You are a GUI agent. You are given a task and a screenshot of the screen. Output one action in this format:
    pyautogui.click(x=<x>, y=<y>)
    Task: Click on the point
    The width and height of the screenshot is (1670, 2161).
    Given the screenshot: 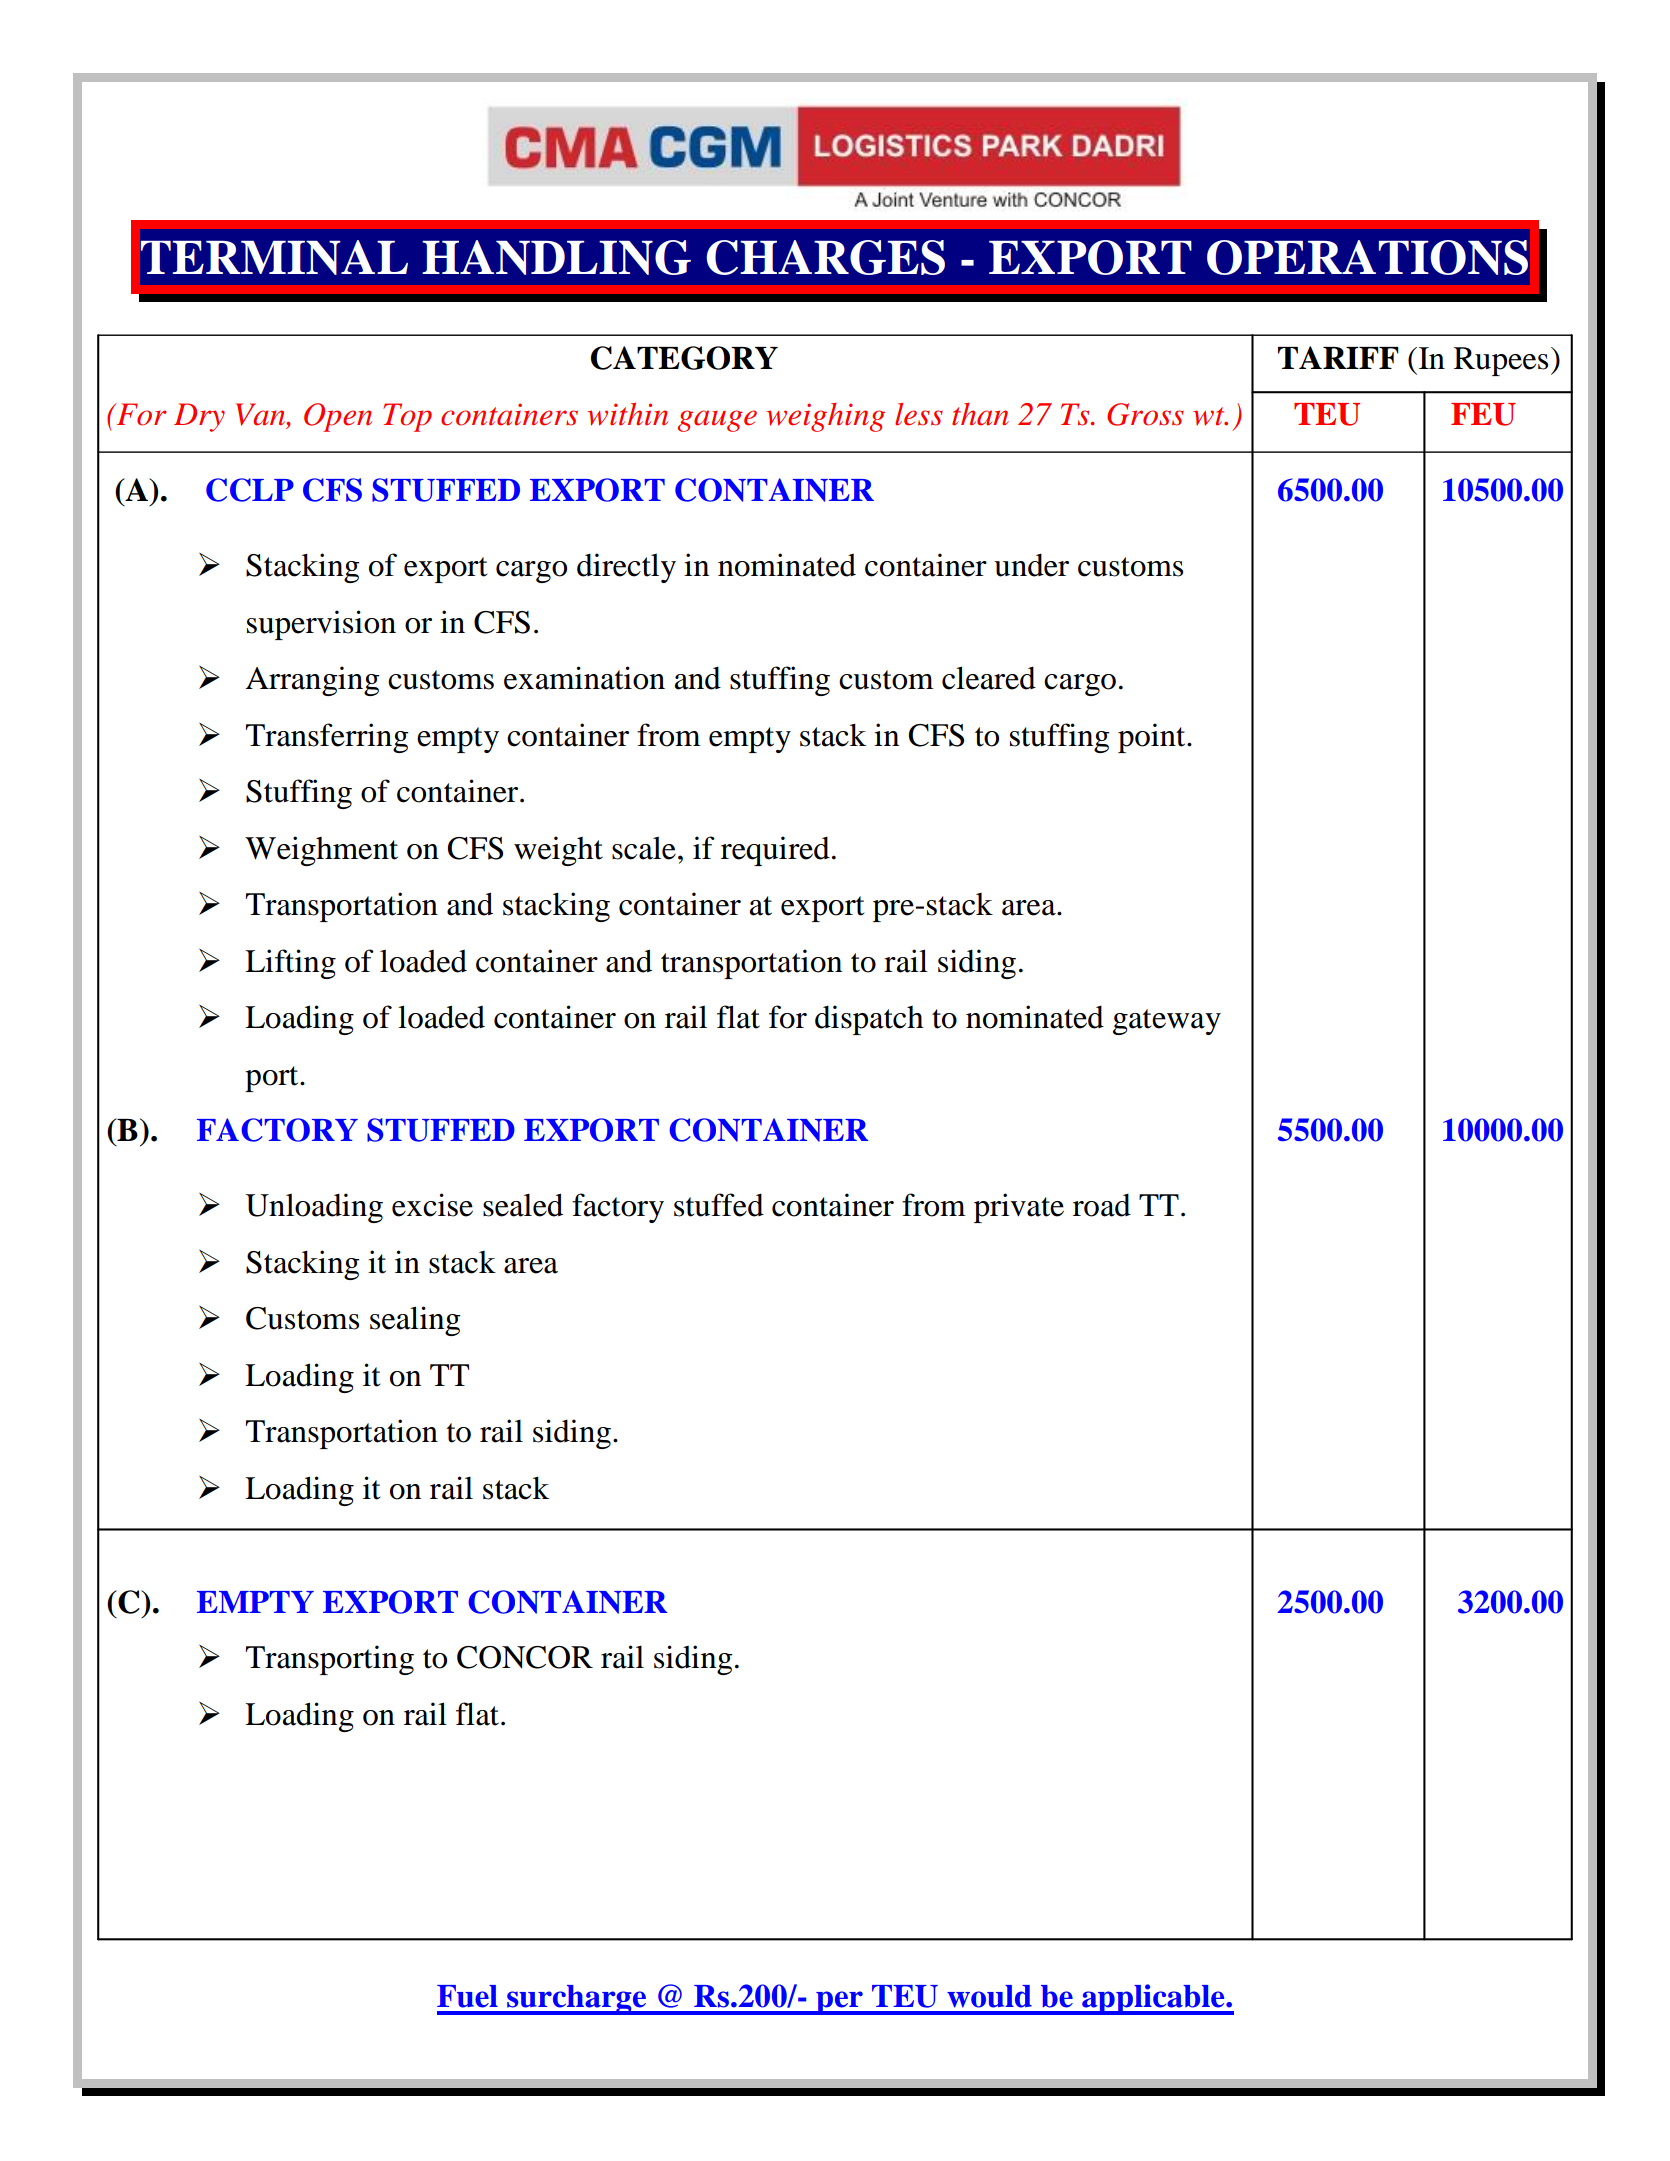 What is the action you would take?
    pyautogui.click(x=1153, y=738)
